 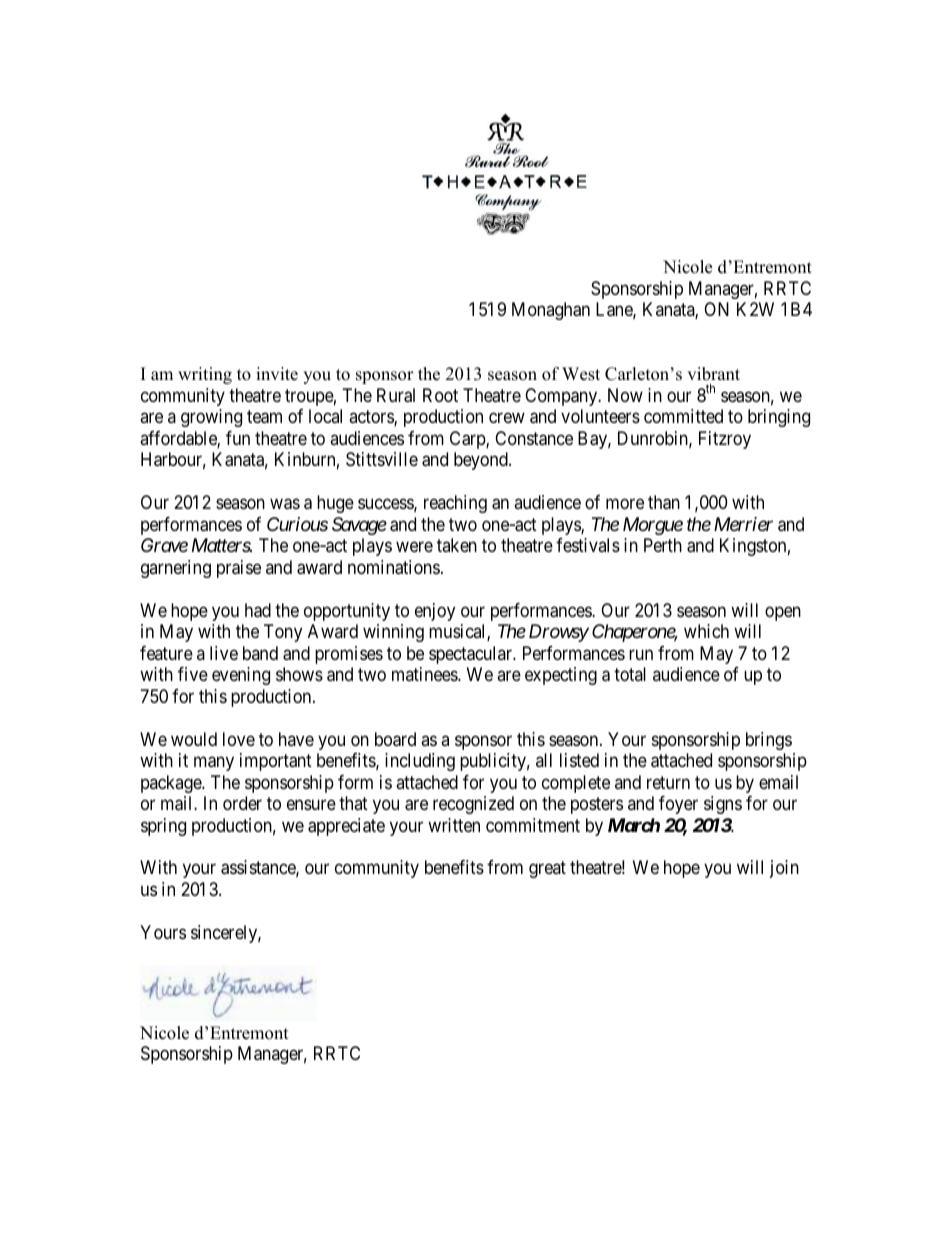 What do you see at coordinates (285, 504) in the document?
I see `was` at bounding box center [285, 504].
